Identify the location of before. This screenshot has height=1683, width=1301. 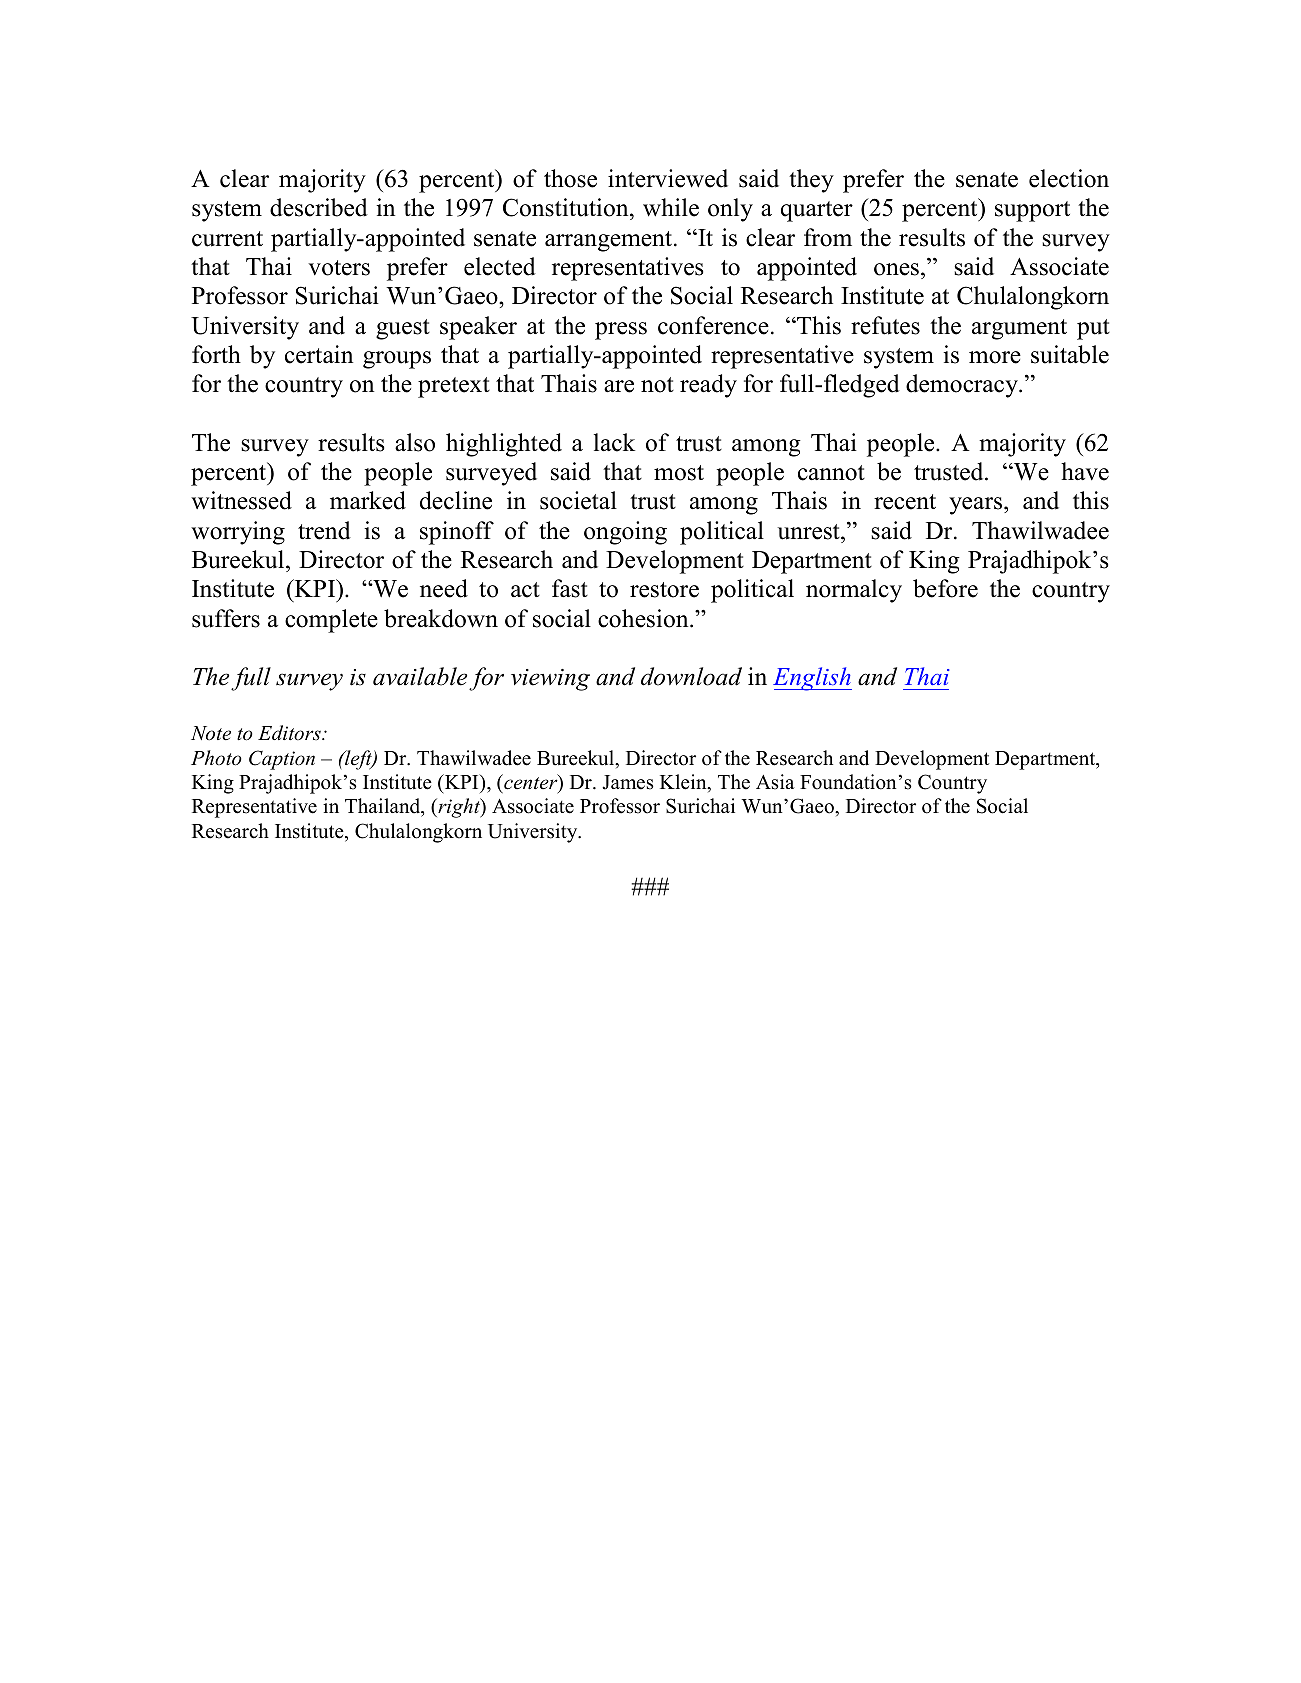
(945, 588).
